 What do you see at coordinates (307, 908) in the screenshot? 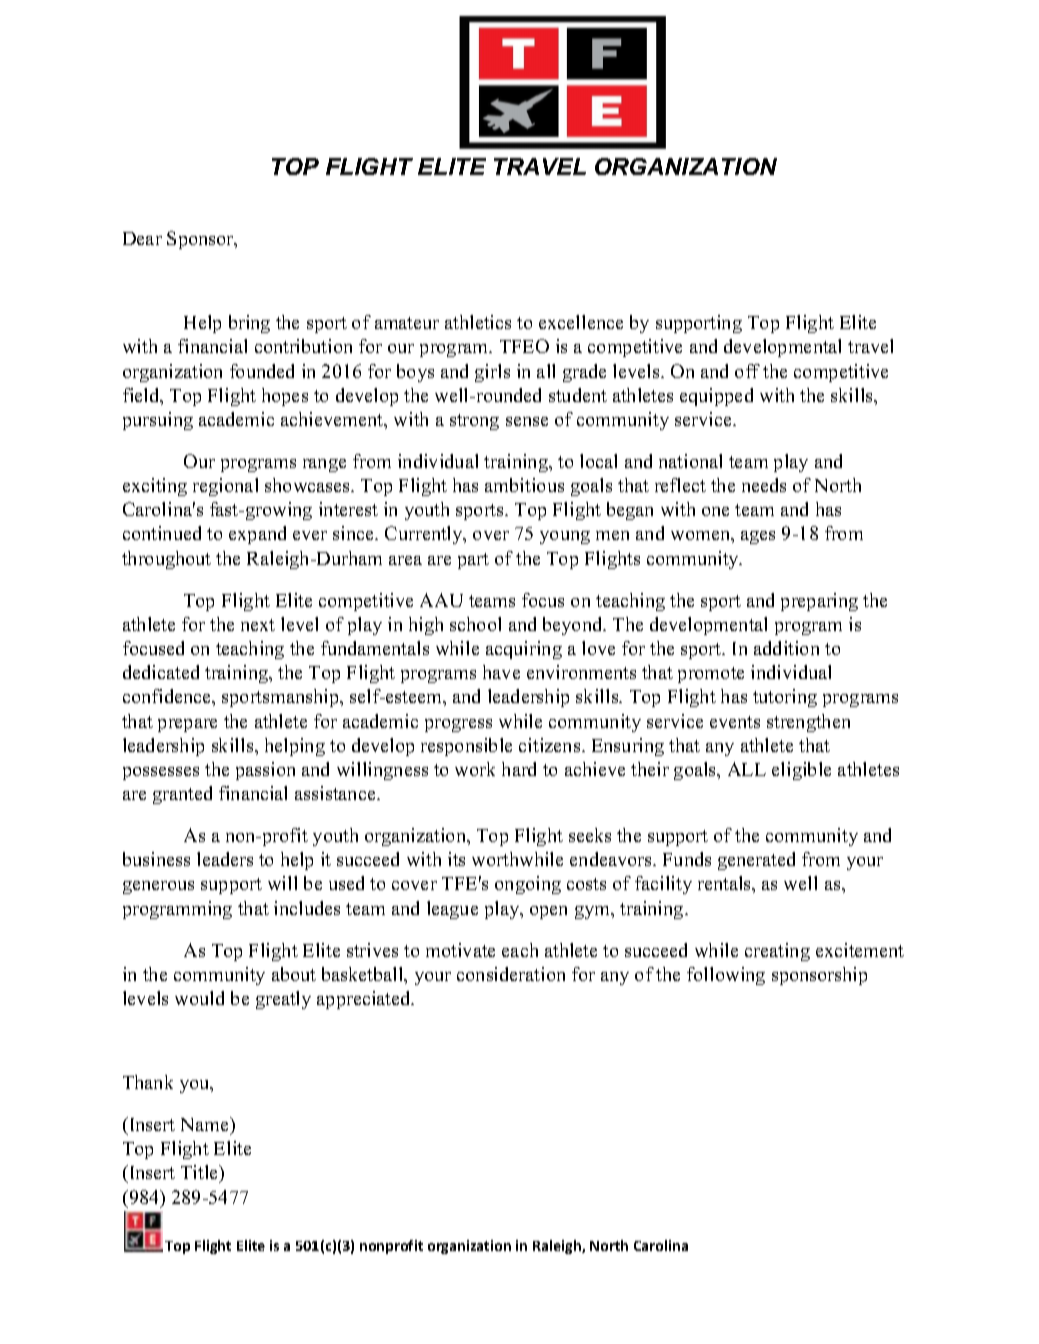
I see `includes` at bounding box center [307, 908].
